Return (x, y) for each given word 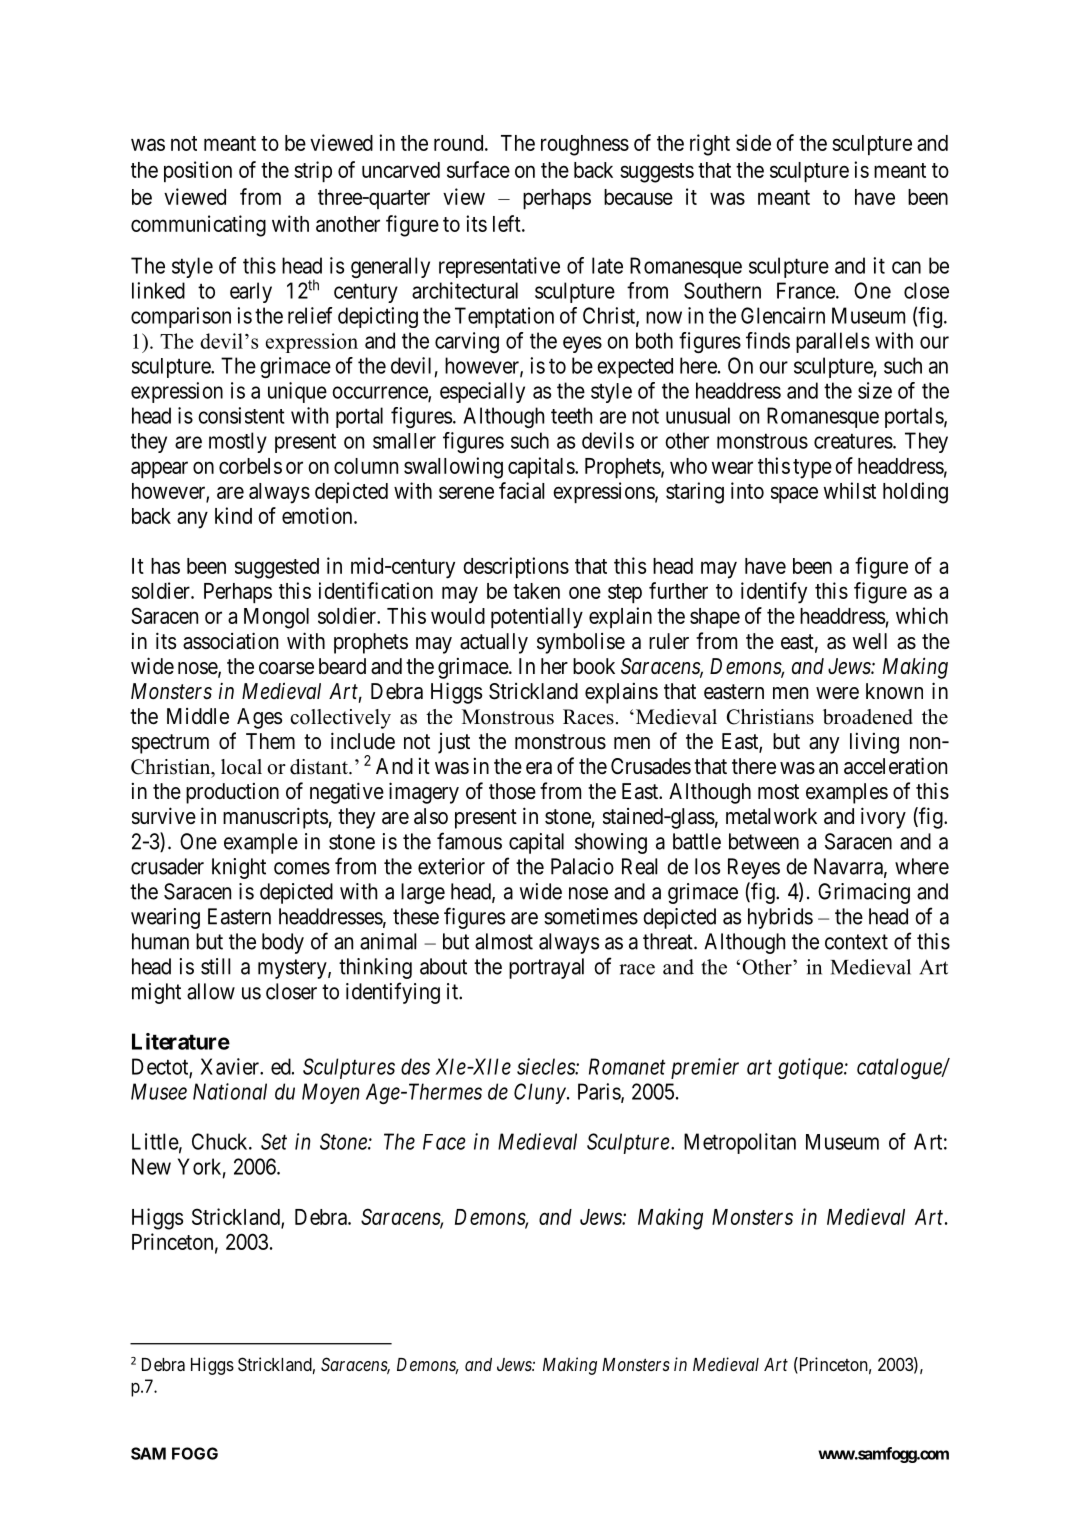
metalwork (771, 816)
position (198, 171)
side (753, 142)
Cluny (540, 1093)
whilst (850, 490)
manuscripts (276, 818)
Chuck (221, 1141)
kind (233, 515)
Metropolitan (740, 1143)
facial (521, 490)
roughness (585, 145)
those (512, 791)
